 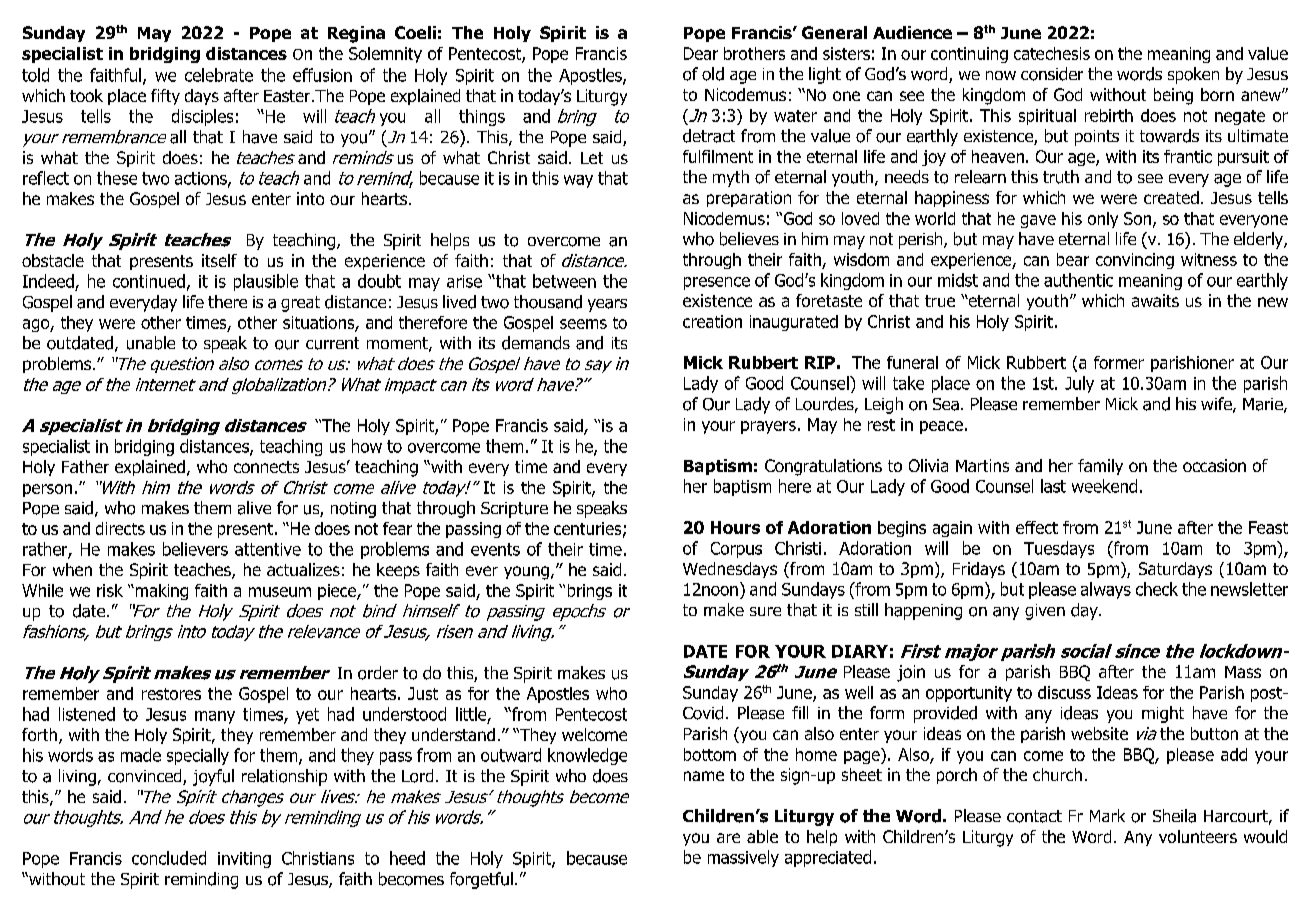 What do you see at coordinates (701, 53) in the page?
I see `Dear` at bounding box center [701, 53].
